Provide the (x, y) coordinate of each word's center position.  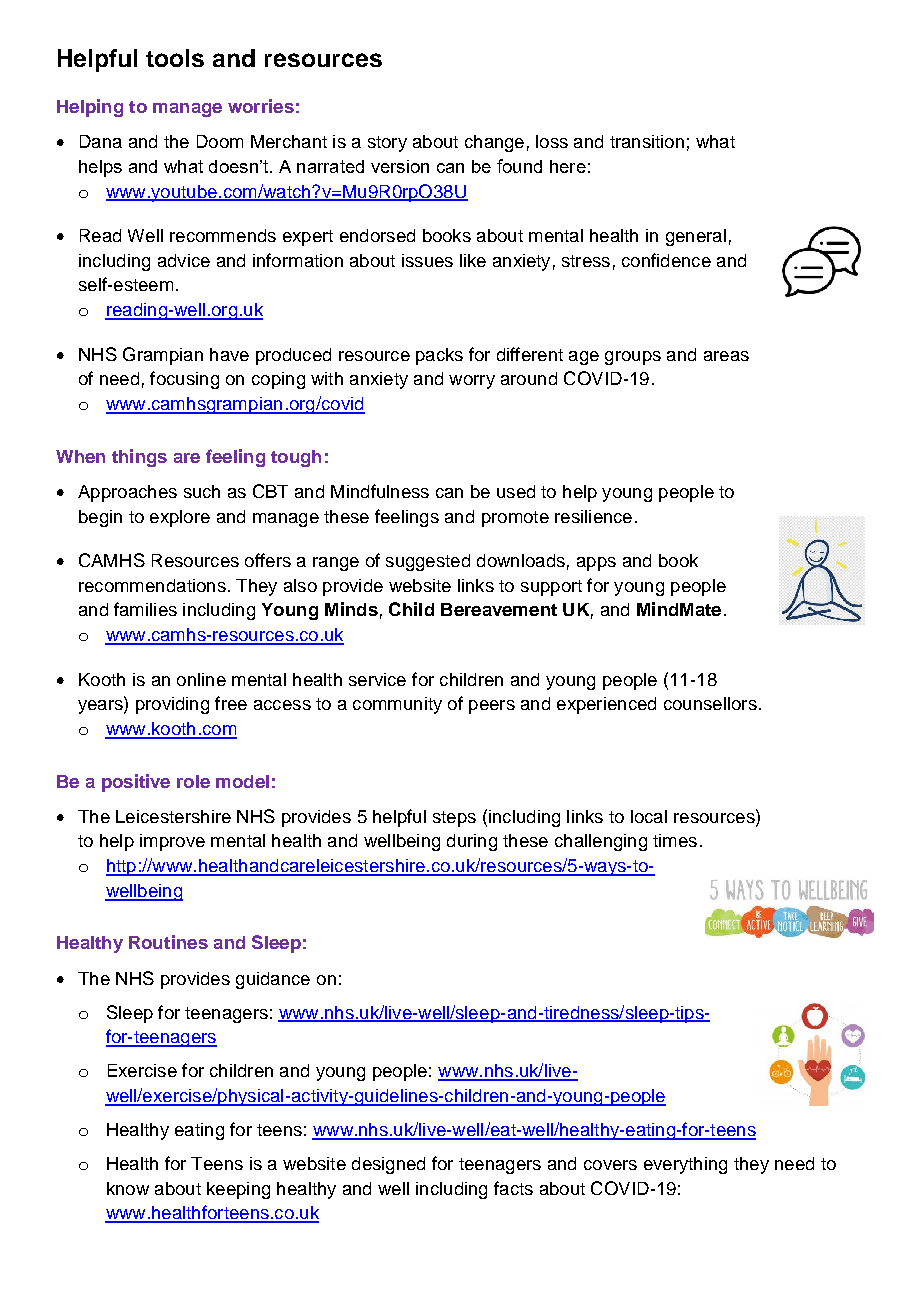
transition (647, 141)
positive (136, 783)
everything (685, 1165)
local (649, 816)
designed (388, 1165)
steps (454, 819)
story (387, 144)
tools (175, 58)
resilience (593, 516)
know (128, 1188)
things (139, 458)
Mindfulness (380, 491)
